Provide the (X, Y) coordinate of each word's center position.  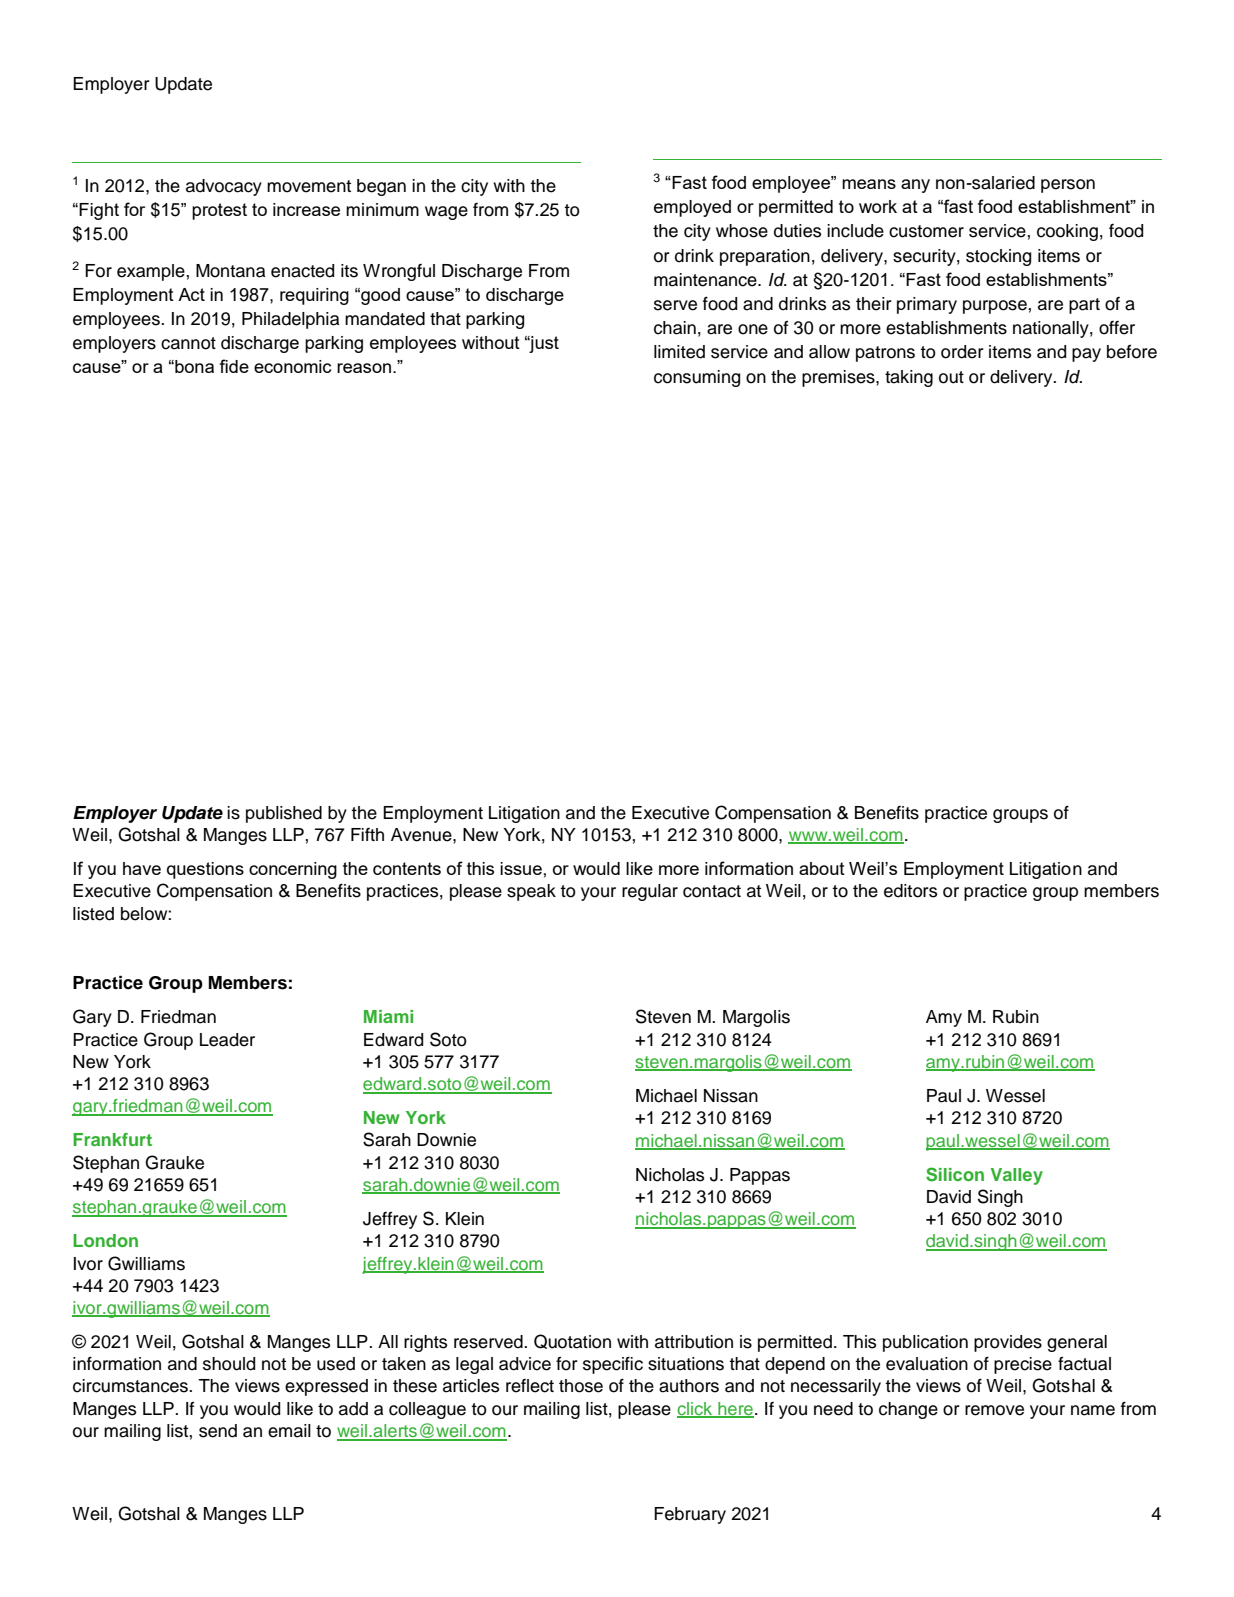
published (284, 814)
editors (910, 891)
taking (909, 378)
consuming (697, 378)
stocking (998, 257)
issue (521, 868)
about (822, 868)
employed (692, 208)
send (218, 1431)
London (105, 1240)
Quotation (572, 1341)
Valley (1017, 1176)
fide (234, 366)
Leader (227, 1040)
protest (219, 211)
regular (650, 892)
